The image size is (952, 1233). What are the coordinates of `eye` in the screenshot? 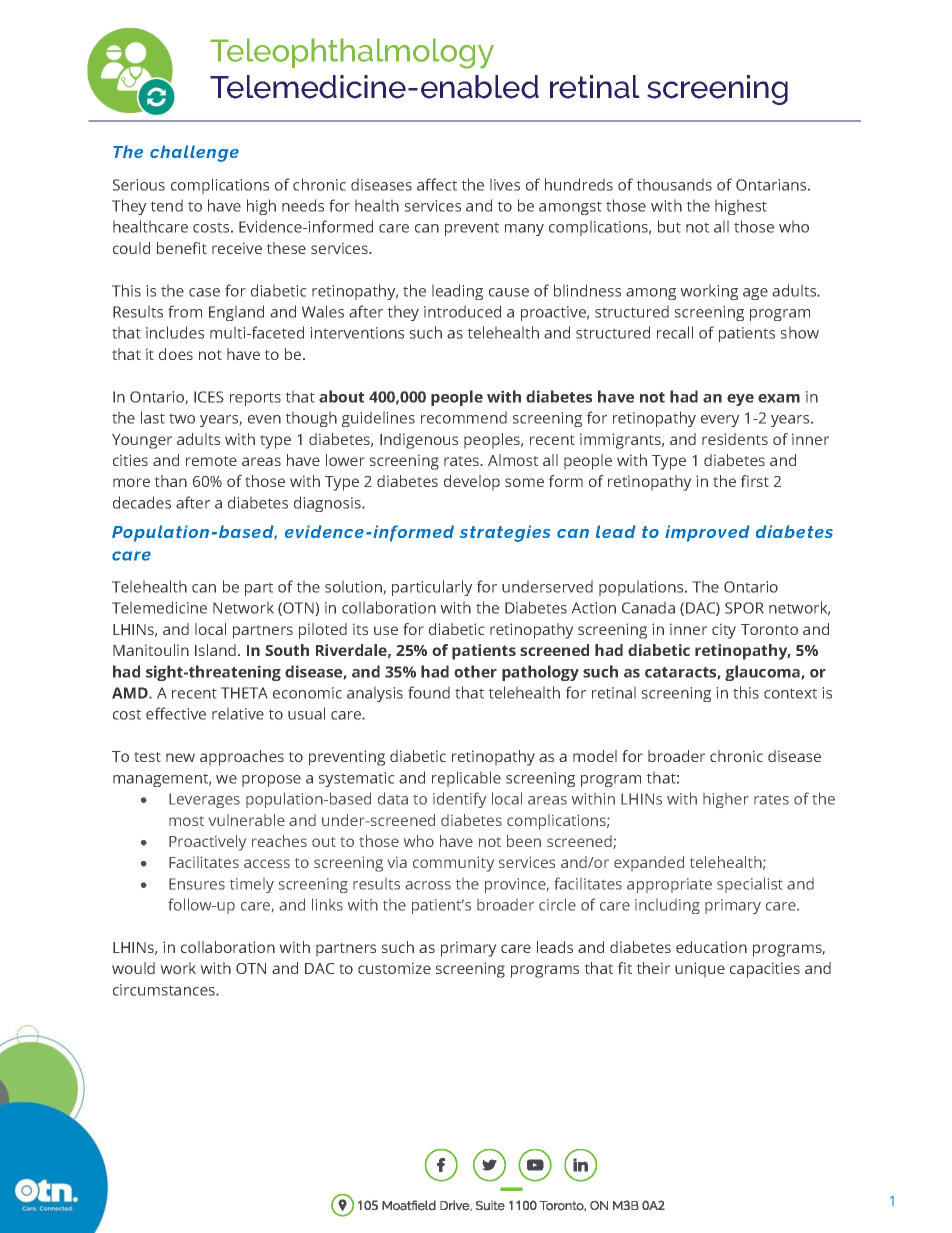 It's located at (740, 400).
